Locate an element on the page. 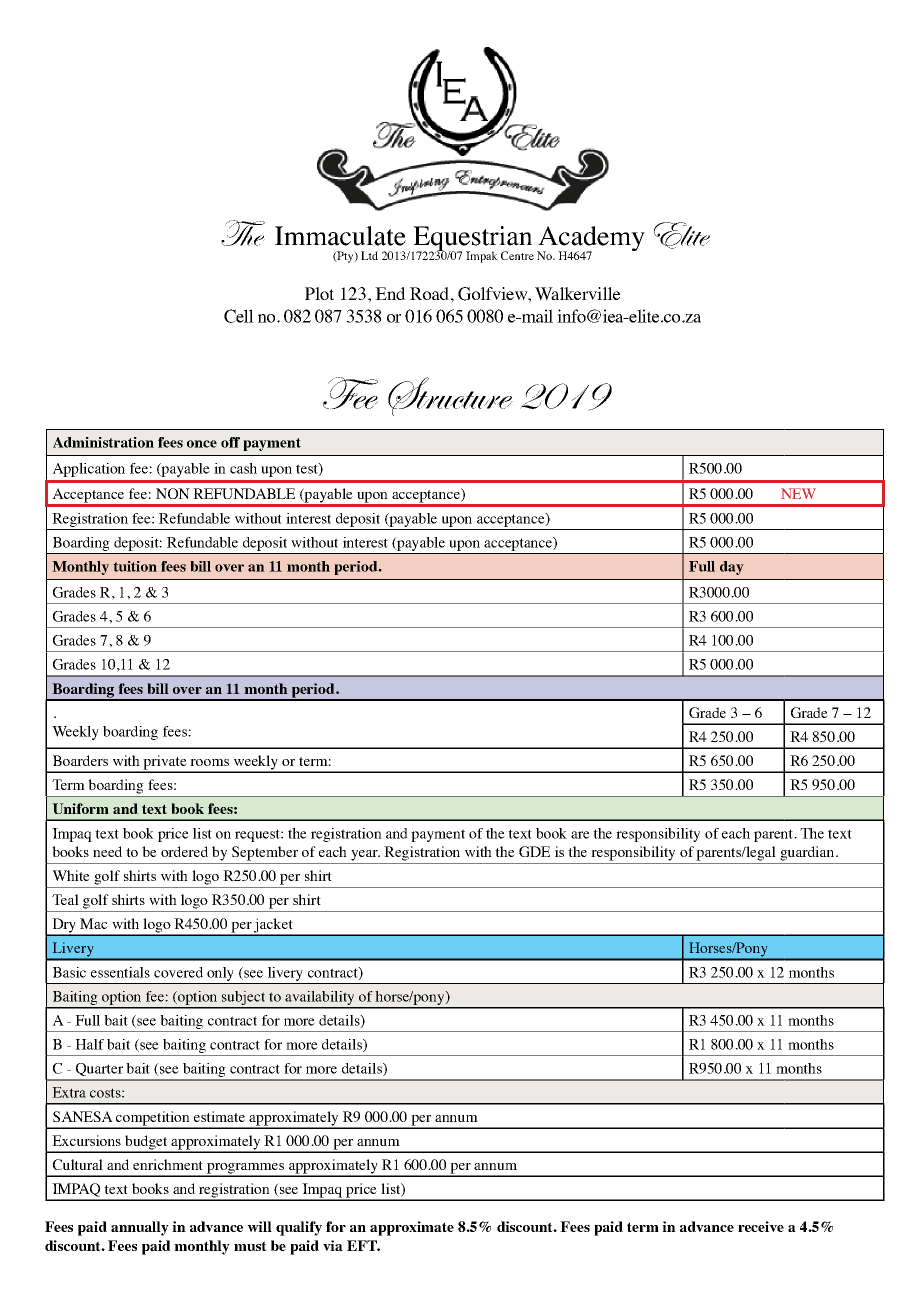 Image resolution: width=924 pixels, height=1308 pixels. annually is located at coordinates (140, 1228).
